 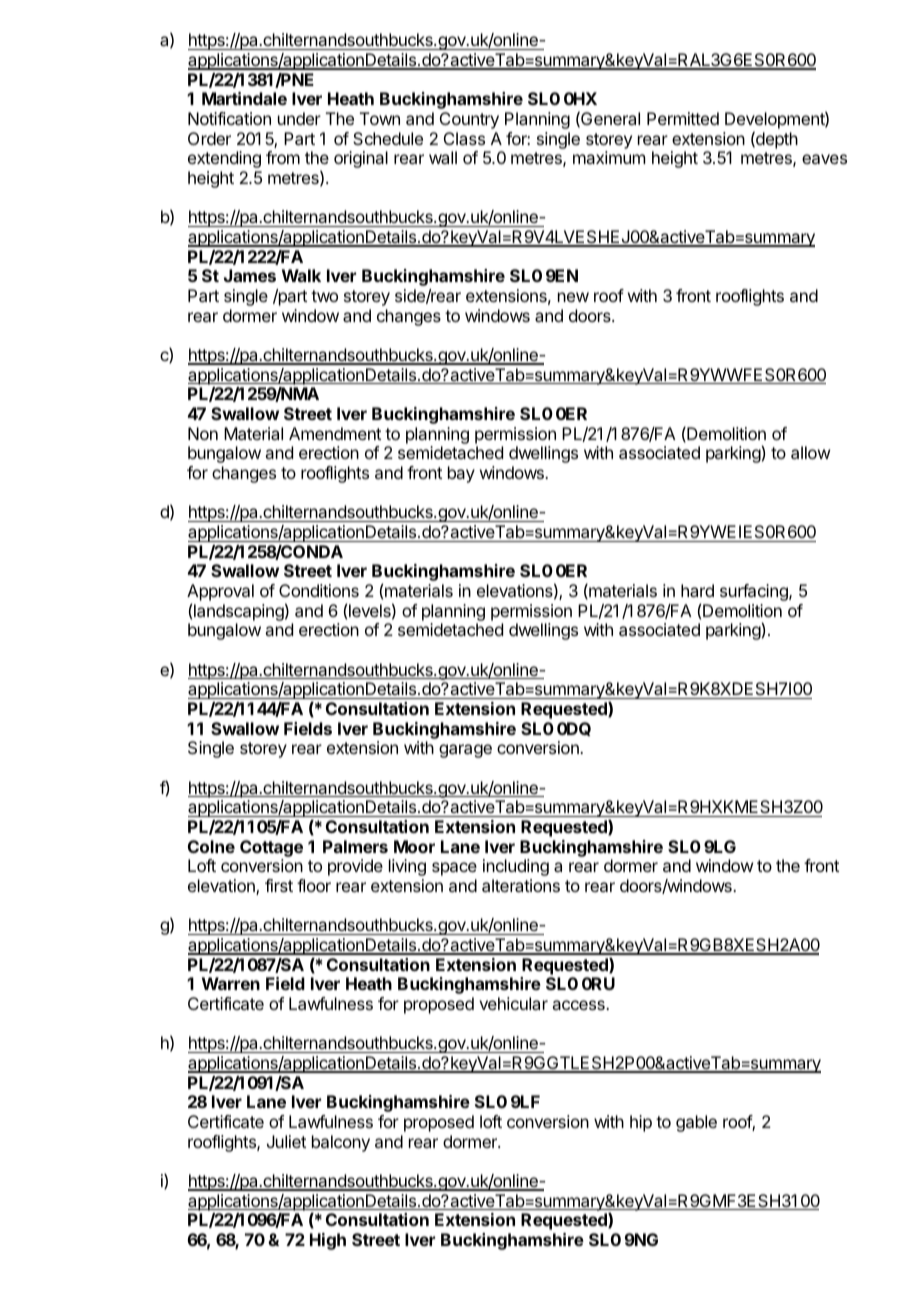 I want to click on hip, so click(x=641, y=1123).
